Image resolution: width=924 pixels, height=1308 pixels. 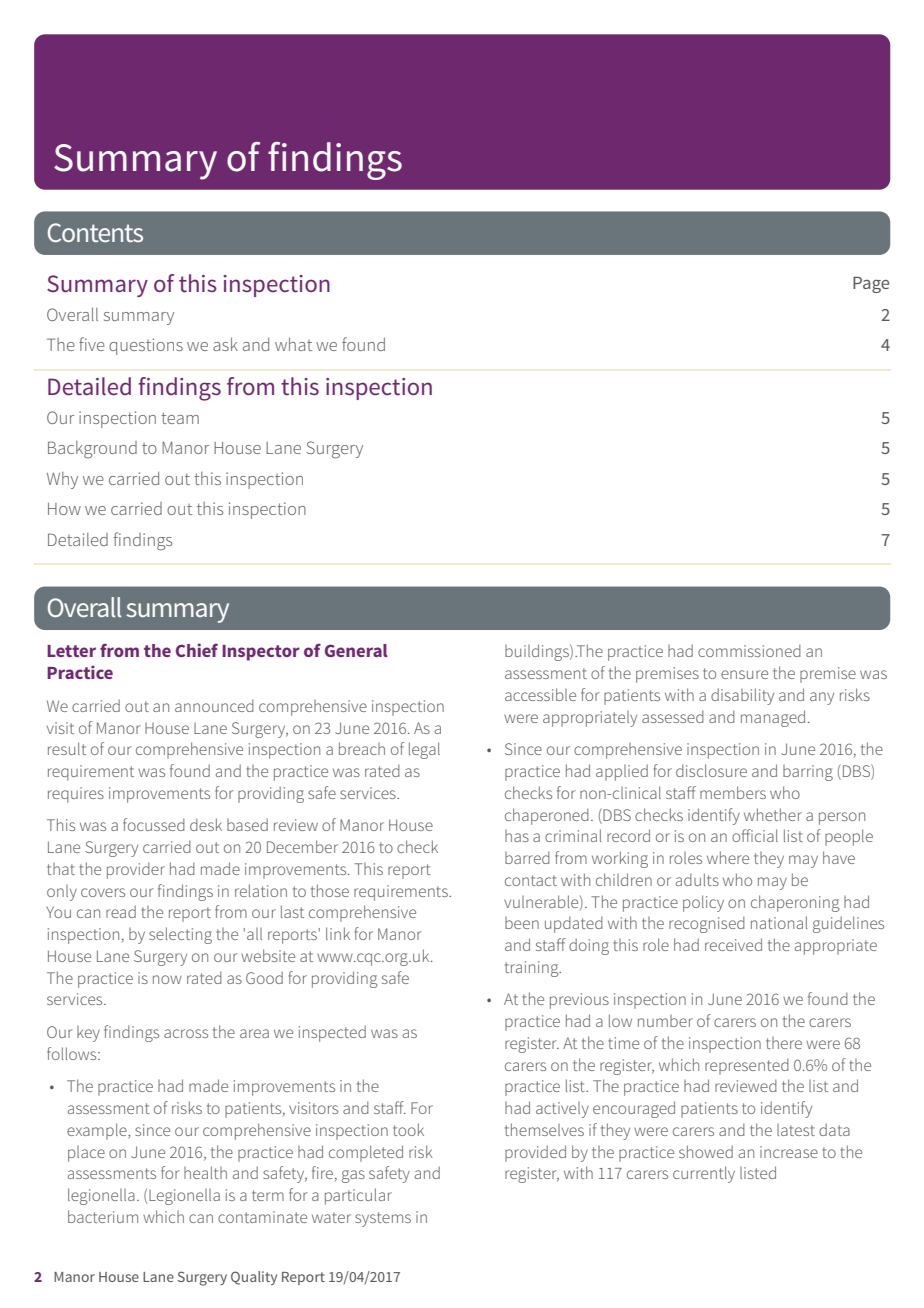 What do you see at coordinates (136, 870) in the document?
I see `provider` at bounding box center [136, 870].
